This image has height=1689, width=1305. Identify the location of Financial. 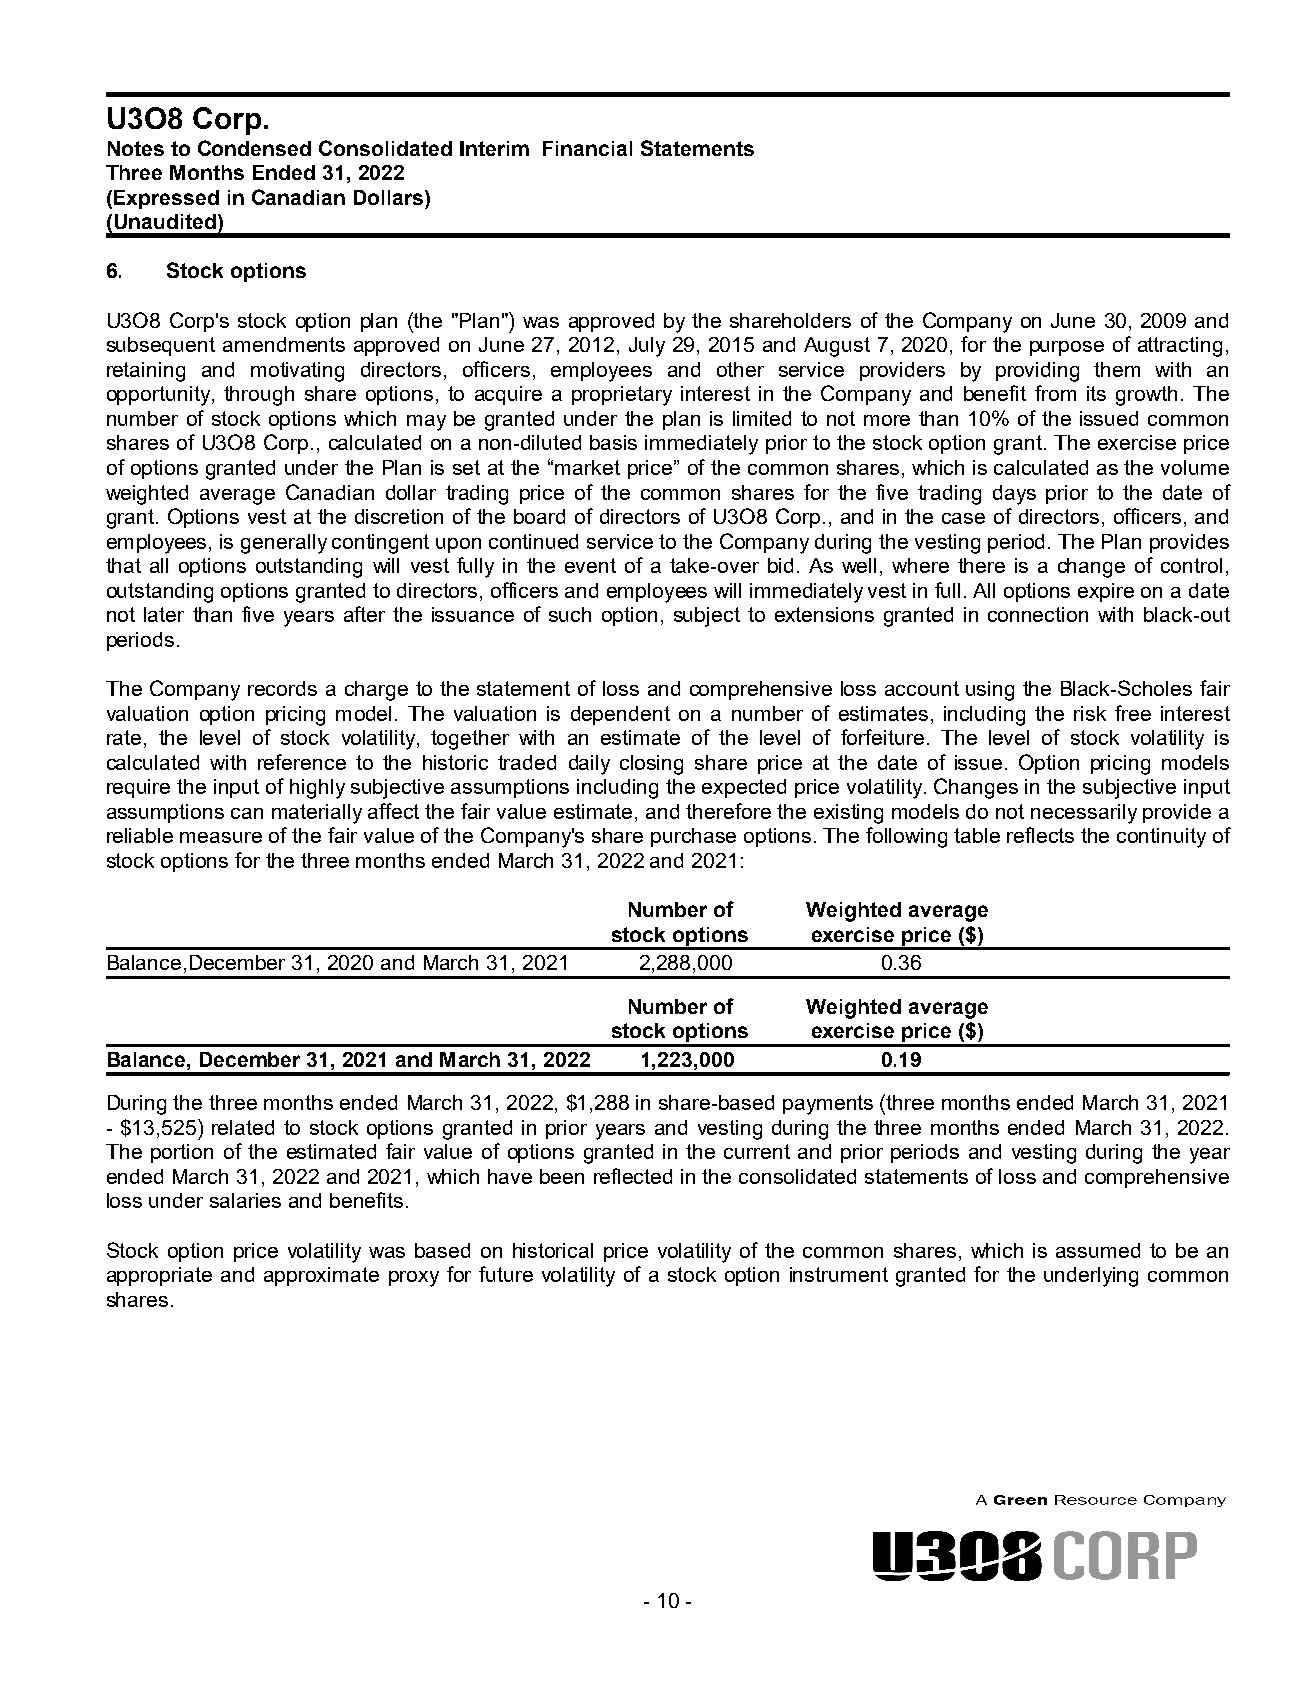
(587, 148).
